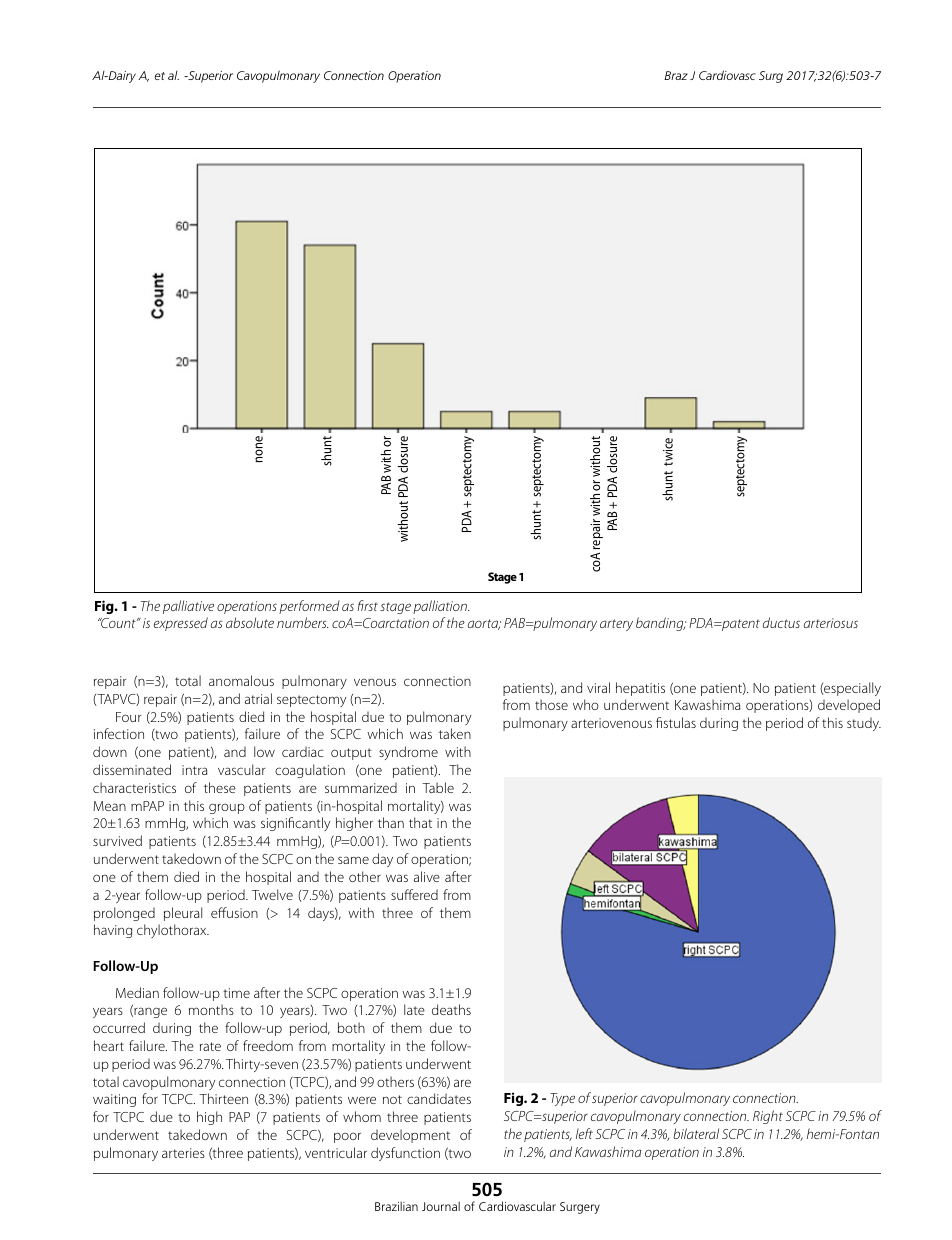 The width and height of the screenshot is (952, 1240). What do you see at coordinates (210, 1046) in the screenshot?
I see `rate` at bounding box center [210, 1046].
